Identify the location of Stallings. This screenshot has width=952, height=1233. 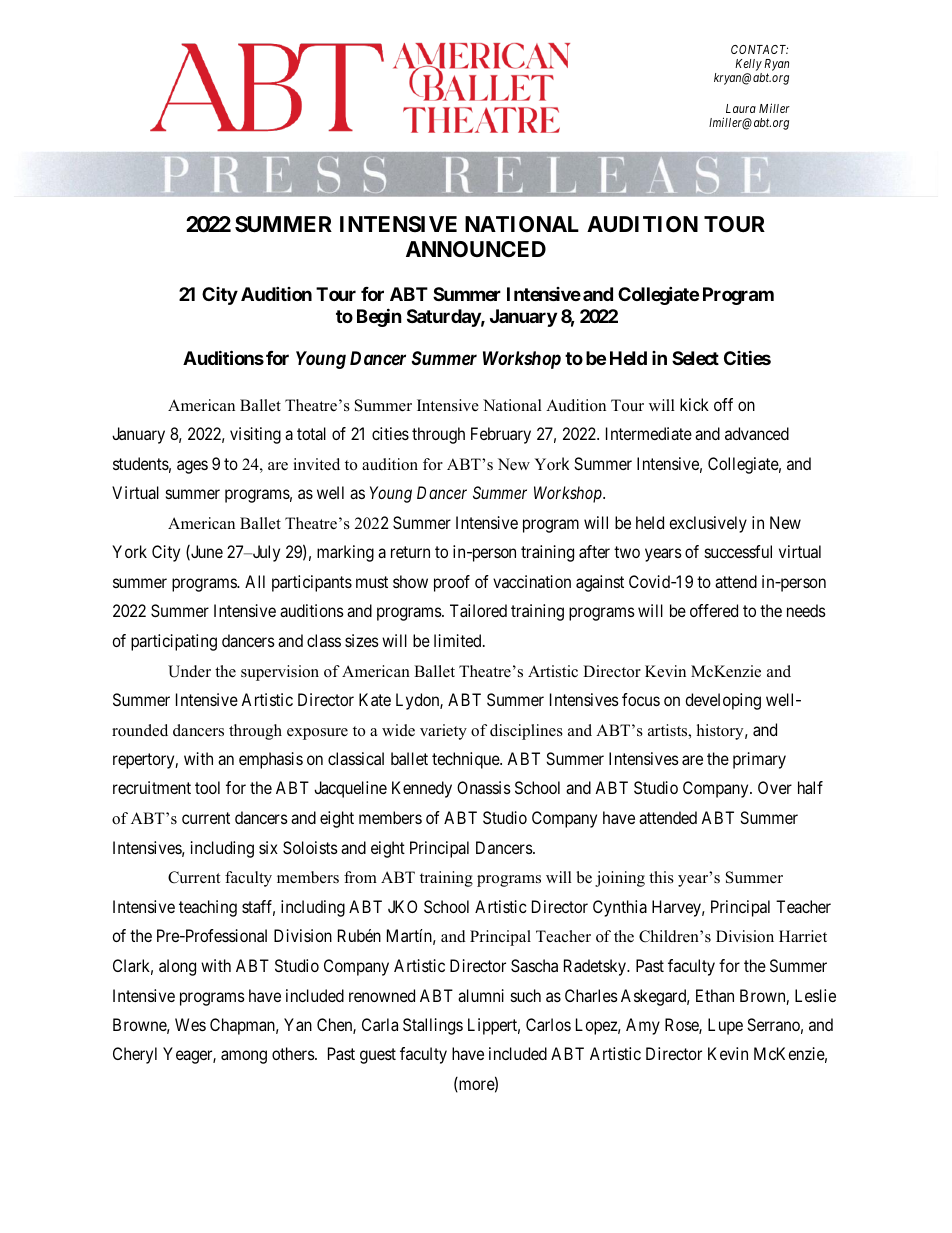
(433, 1026).
